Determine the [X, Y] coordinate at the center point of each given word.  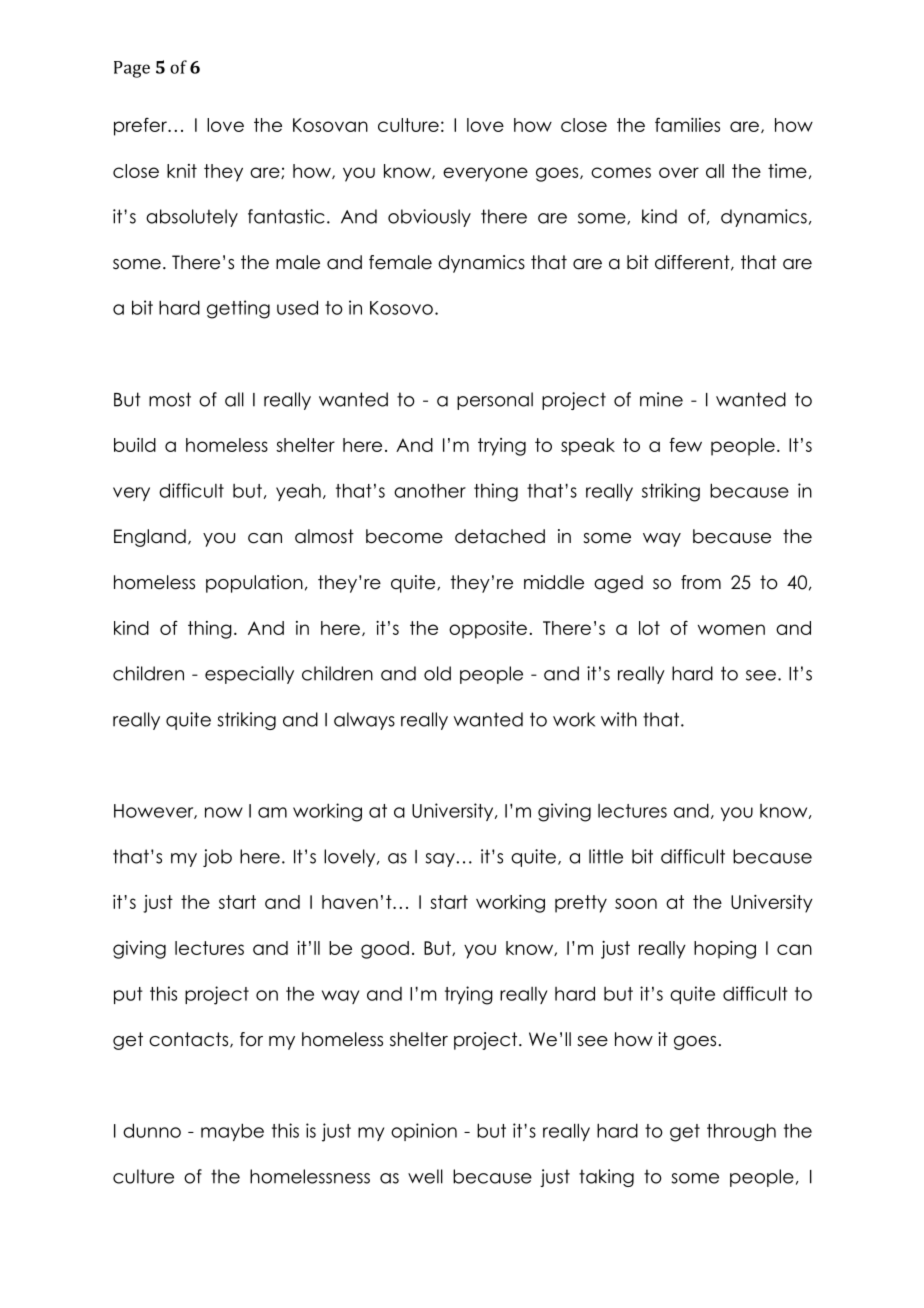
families [687, 124]
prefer [141, 127]
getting [238, 309]
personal [495, 401]
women [731, 629]
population [254, 584]
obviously [429, 218]
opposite [488, 630]
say [441, 860]
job [217, 858]
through [741, 1132]
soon [636, 903]
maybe [232, 1132]
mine [661, 399]
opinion [424, 1132]
